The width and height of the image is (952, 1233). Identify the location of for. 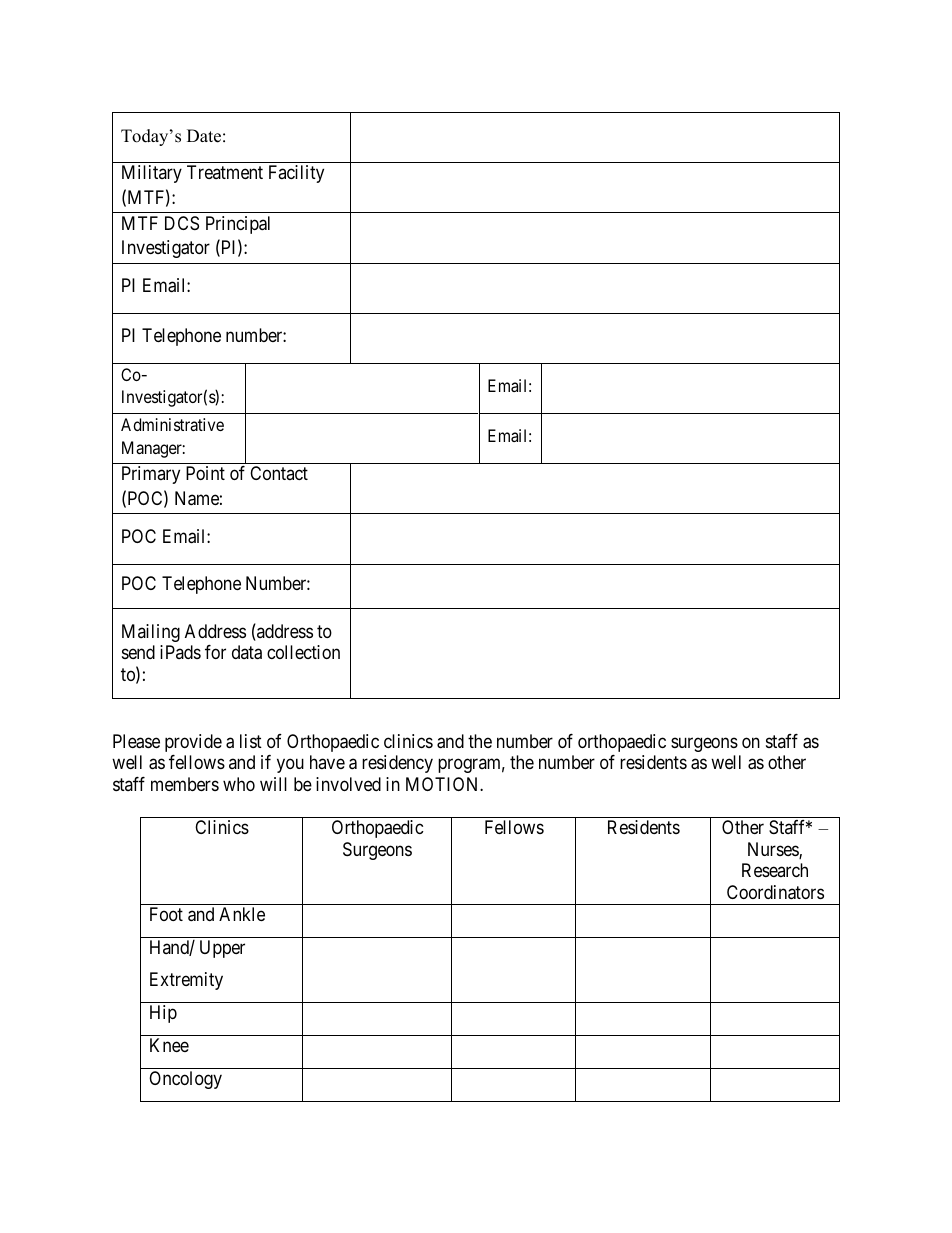
(215, 652).
